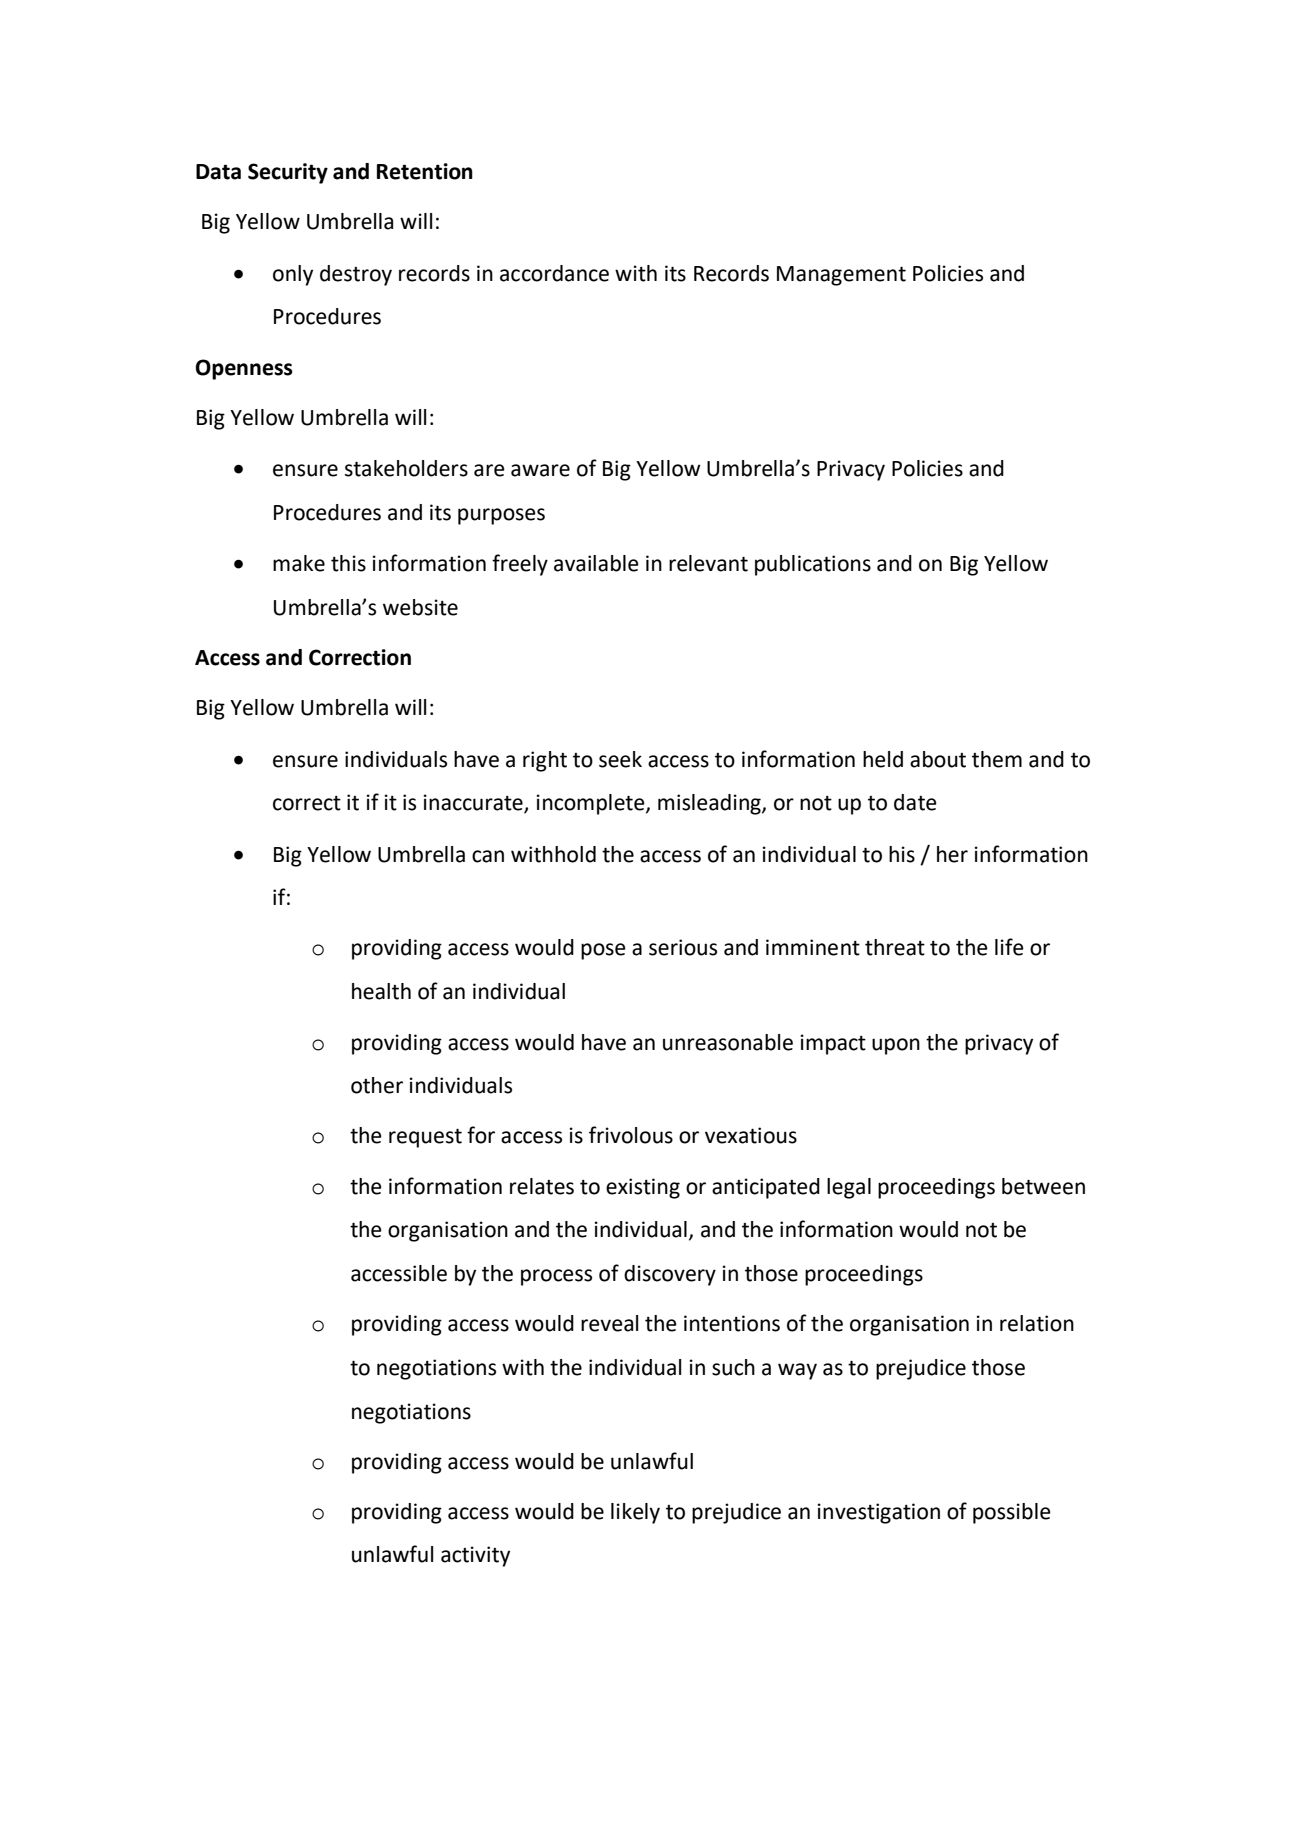 The image size is (1290, 1825). Describe the element at coordinates (670, 1275) in the screenshot. I see `discovery` at that location.
